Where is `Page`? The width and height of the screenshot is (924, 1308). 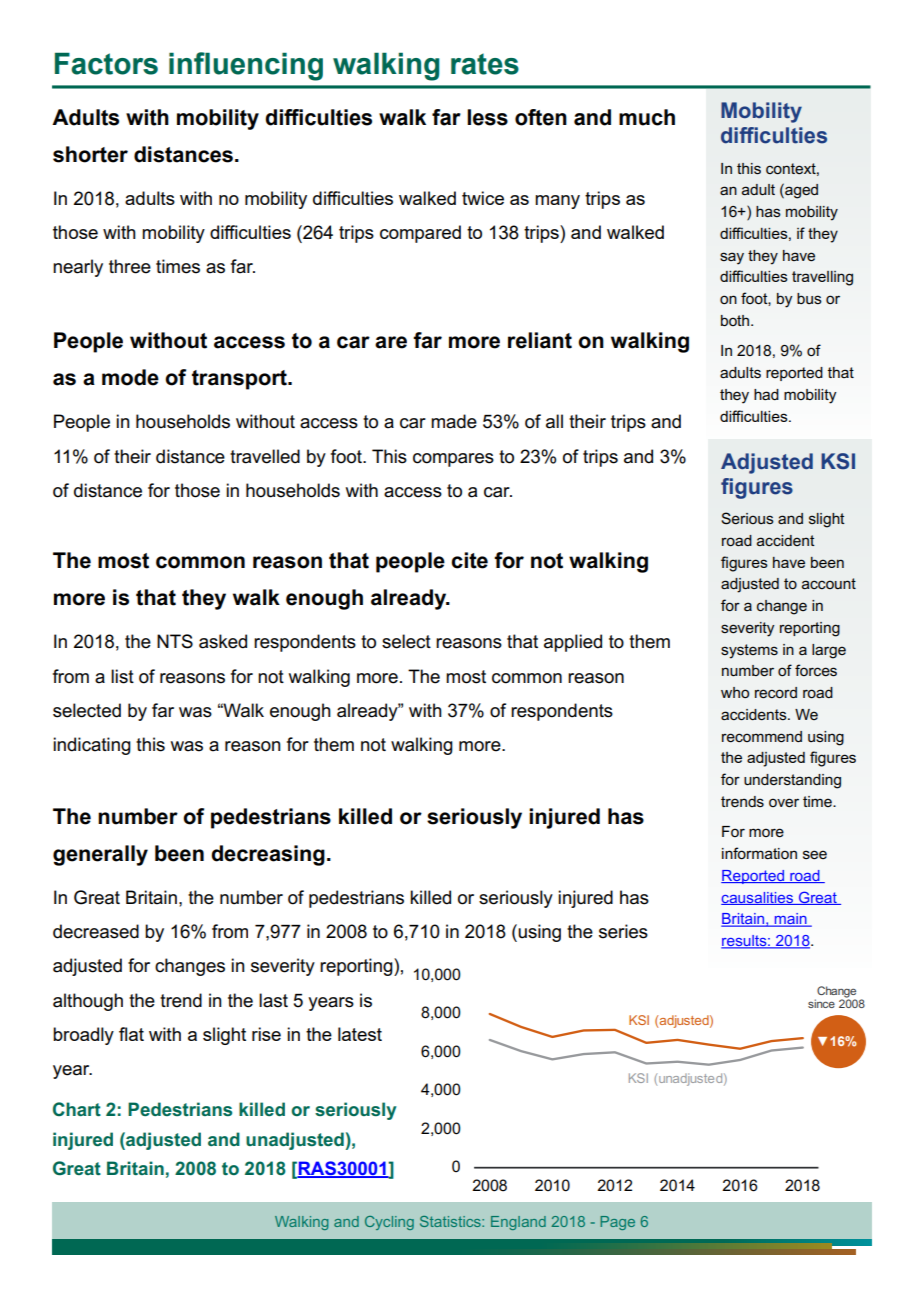 Page is located at coordinates (617, 1223).
